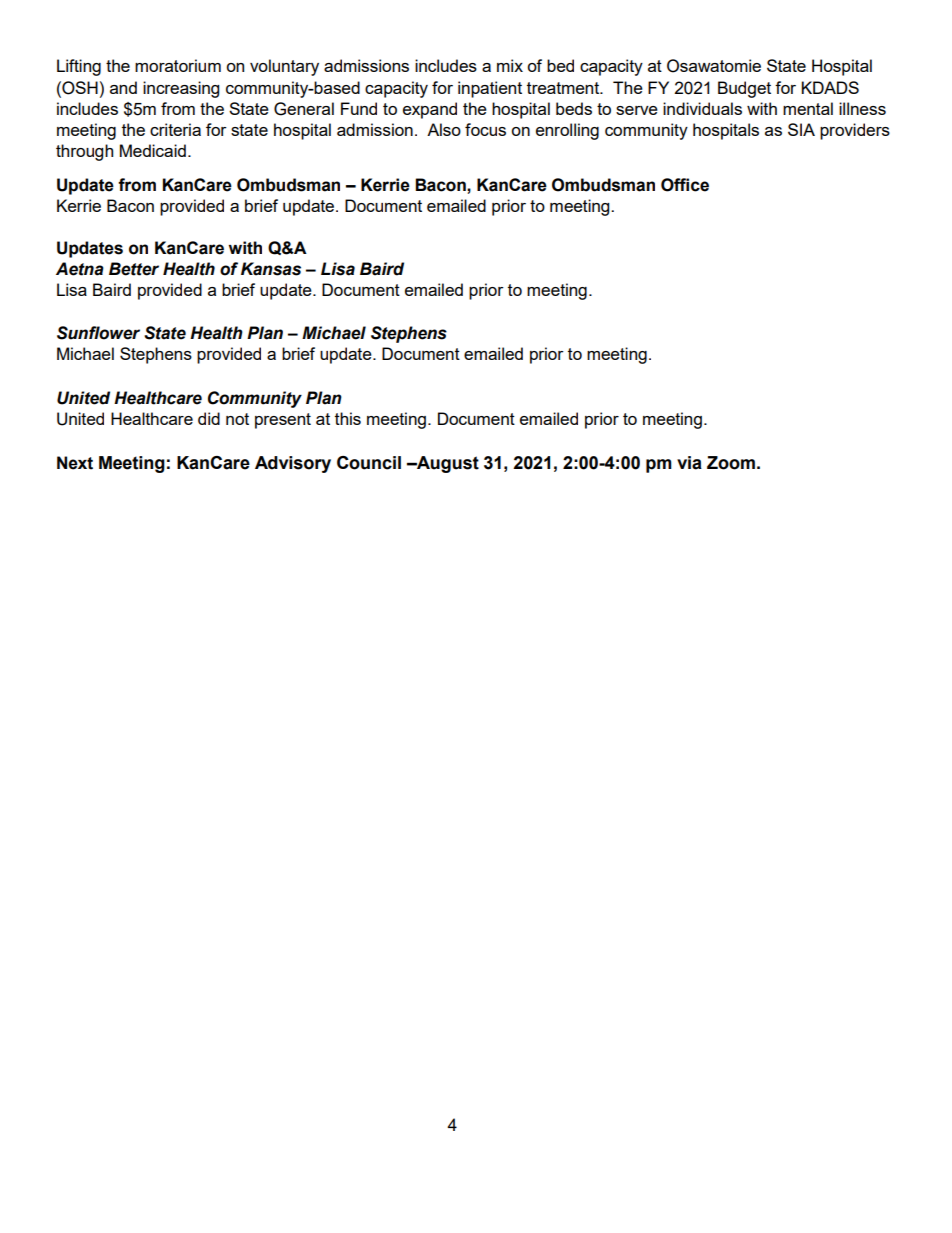 This document has width=952, height=1233. I want to click on moratorium, so click(178, 65).
